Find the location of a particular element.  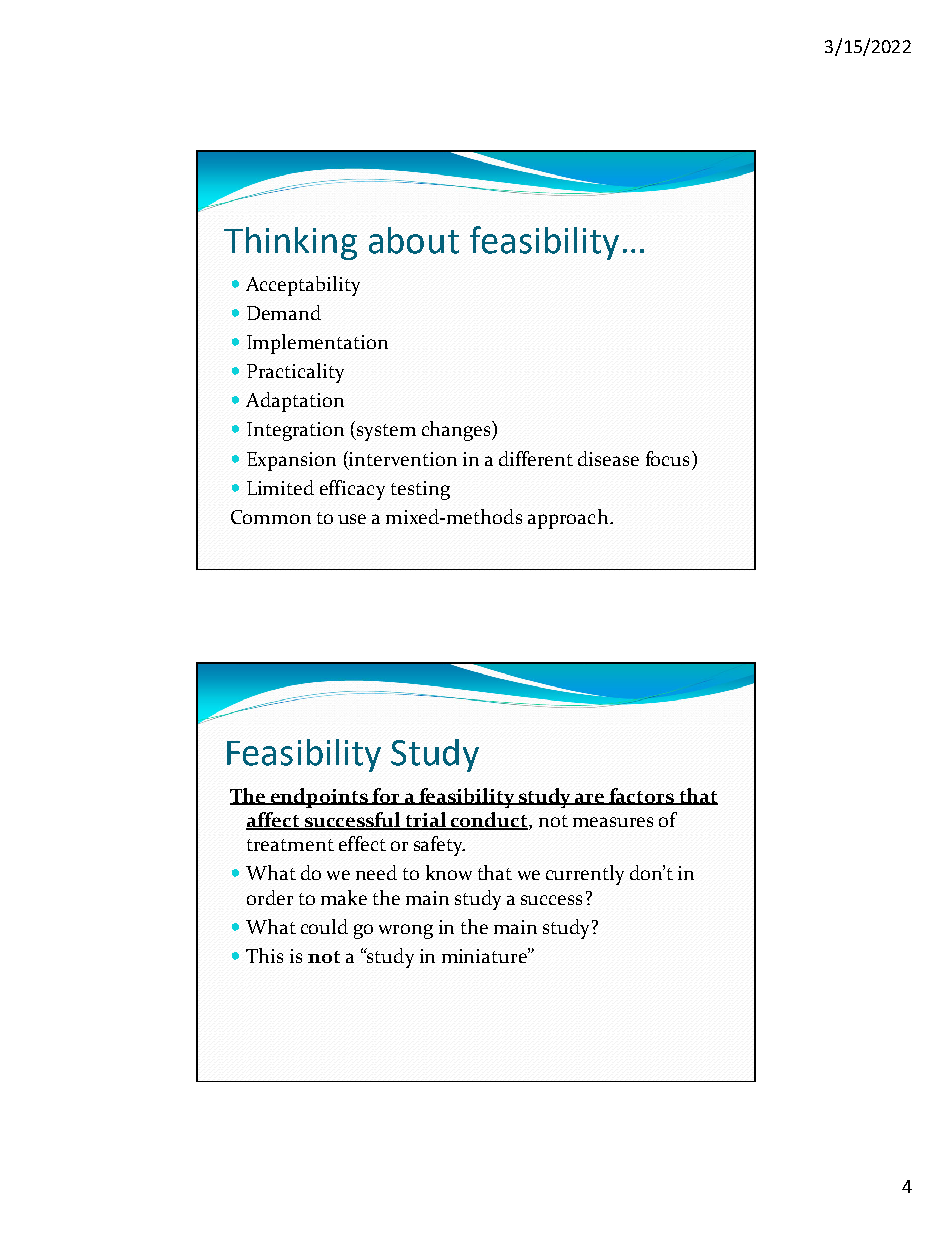

Acceptability is located at coordinates (303, 286).
